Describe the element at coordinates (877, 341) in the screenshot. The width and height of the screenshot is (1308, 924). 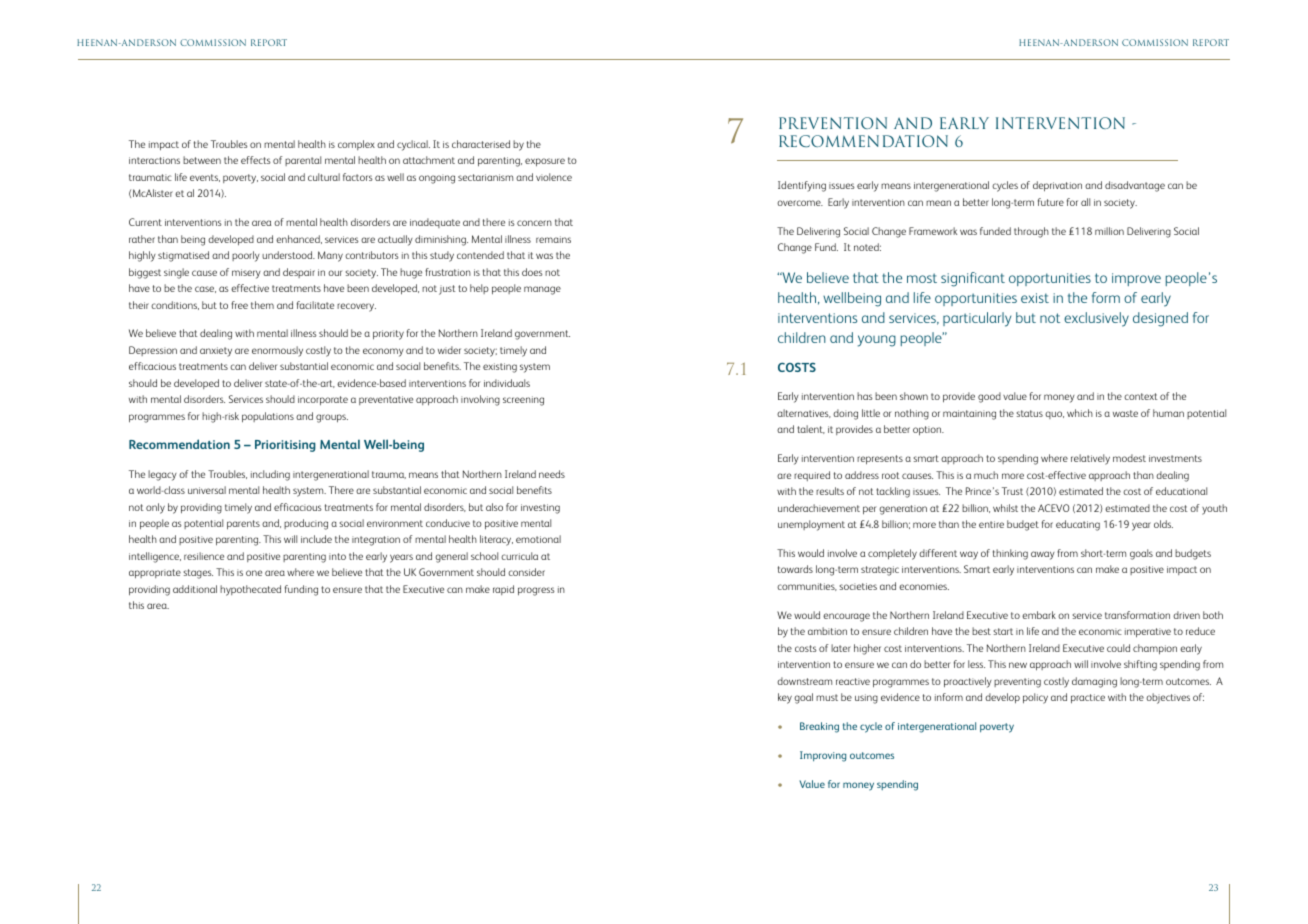
I see `young` at that location.
